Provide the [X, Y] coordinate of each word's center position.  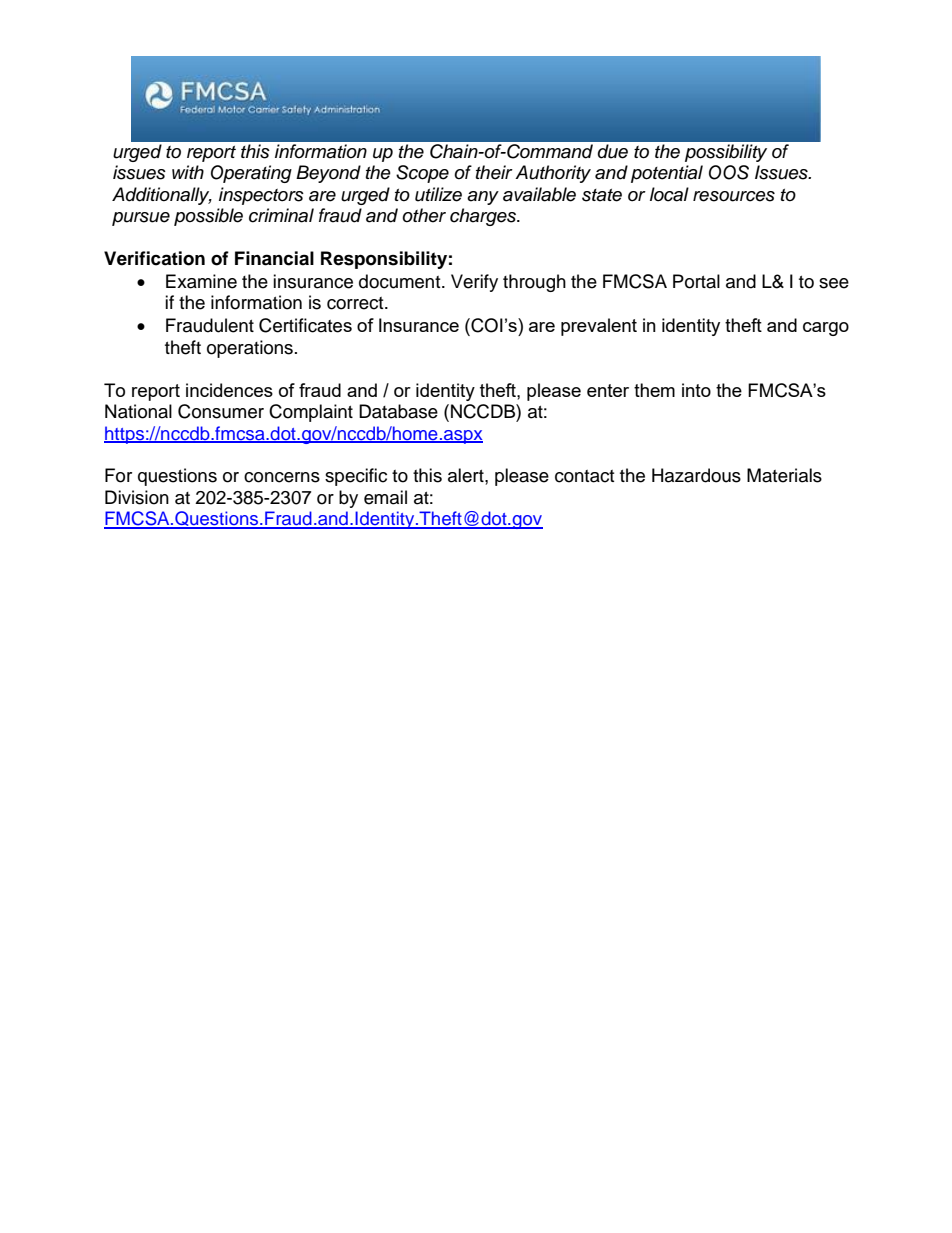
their [494, 172]
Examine [201, 281]
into [696, 390]
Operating [251, 174]
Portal [696, 281]
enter [608, 390]
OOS [729, 172]
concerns [282, 477]
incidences [229, 390]
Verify [474, 283]
